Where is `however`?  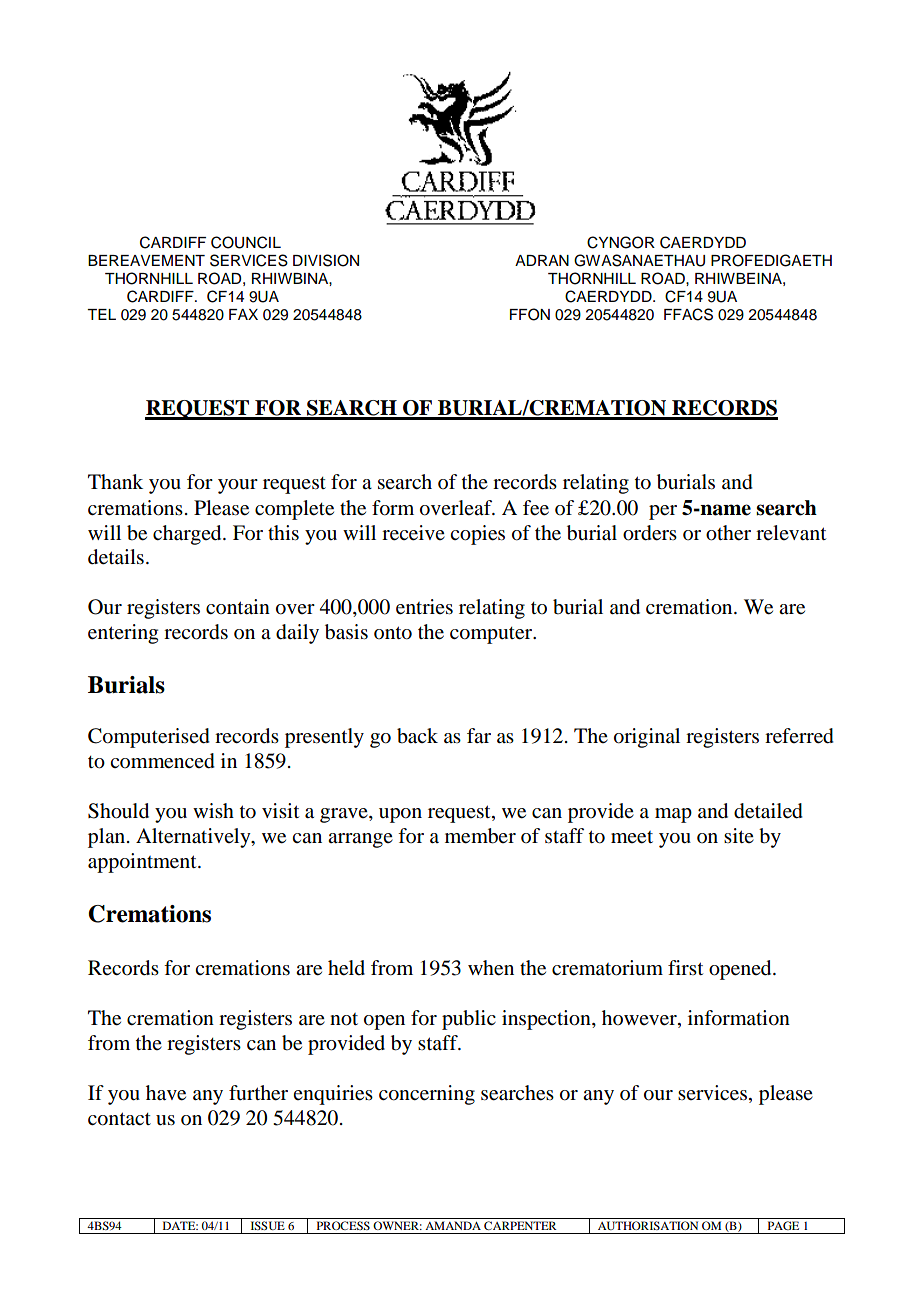 however is located at coordinates (640, 1019).
